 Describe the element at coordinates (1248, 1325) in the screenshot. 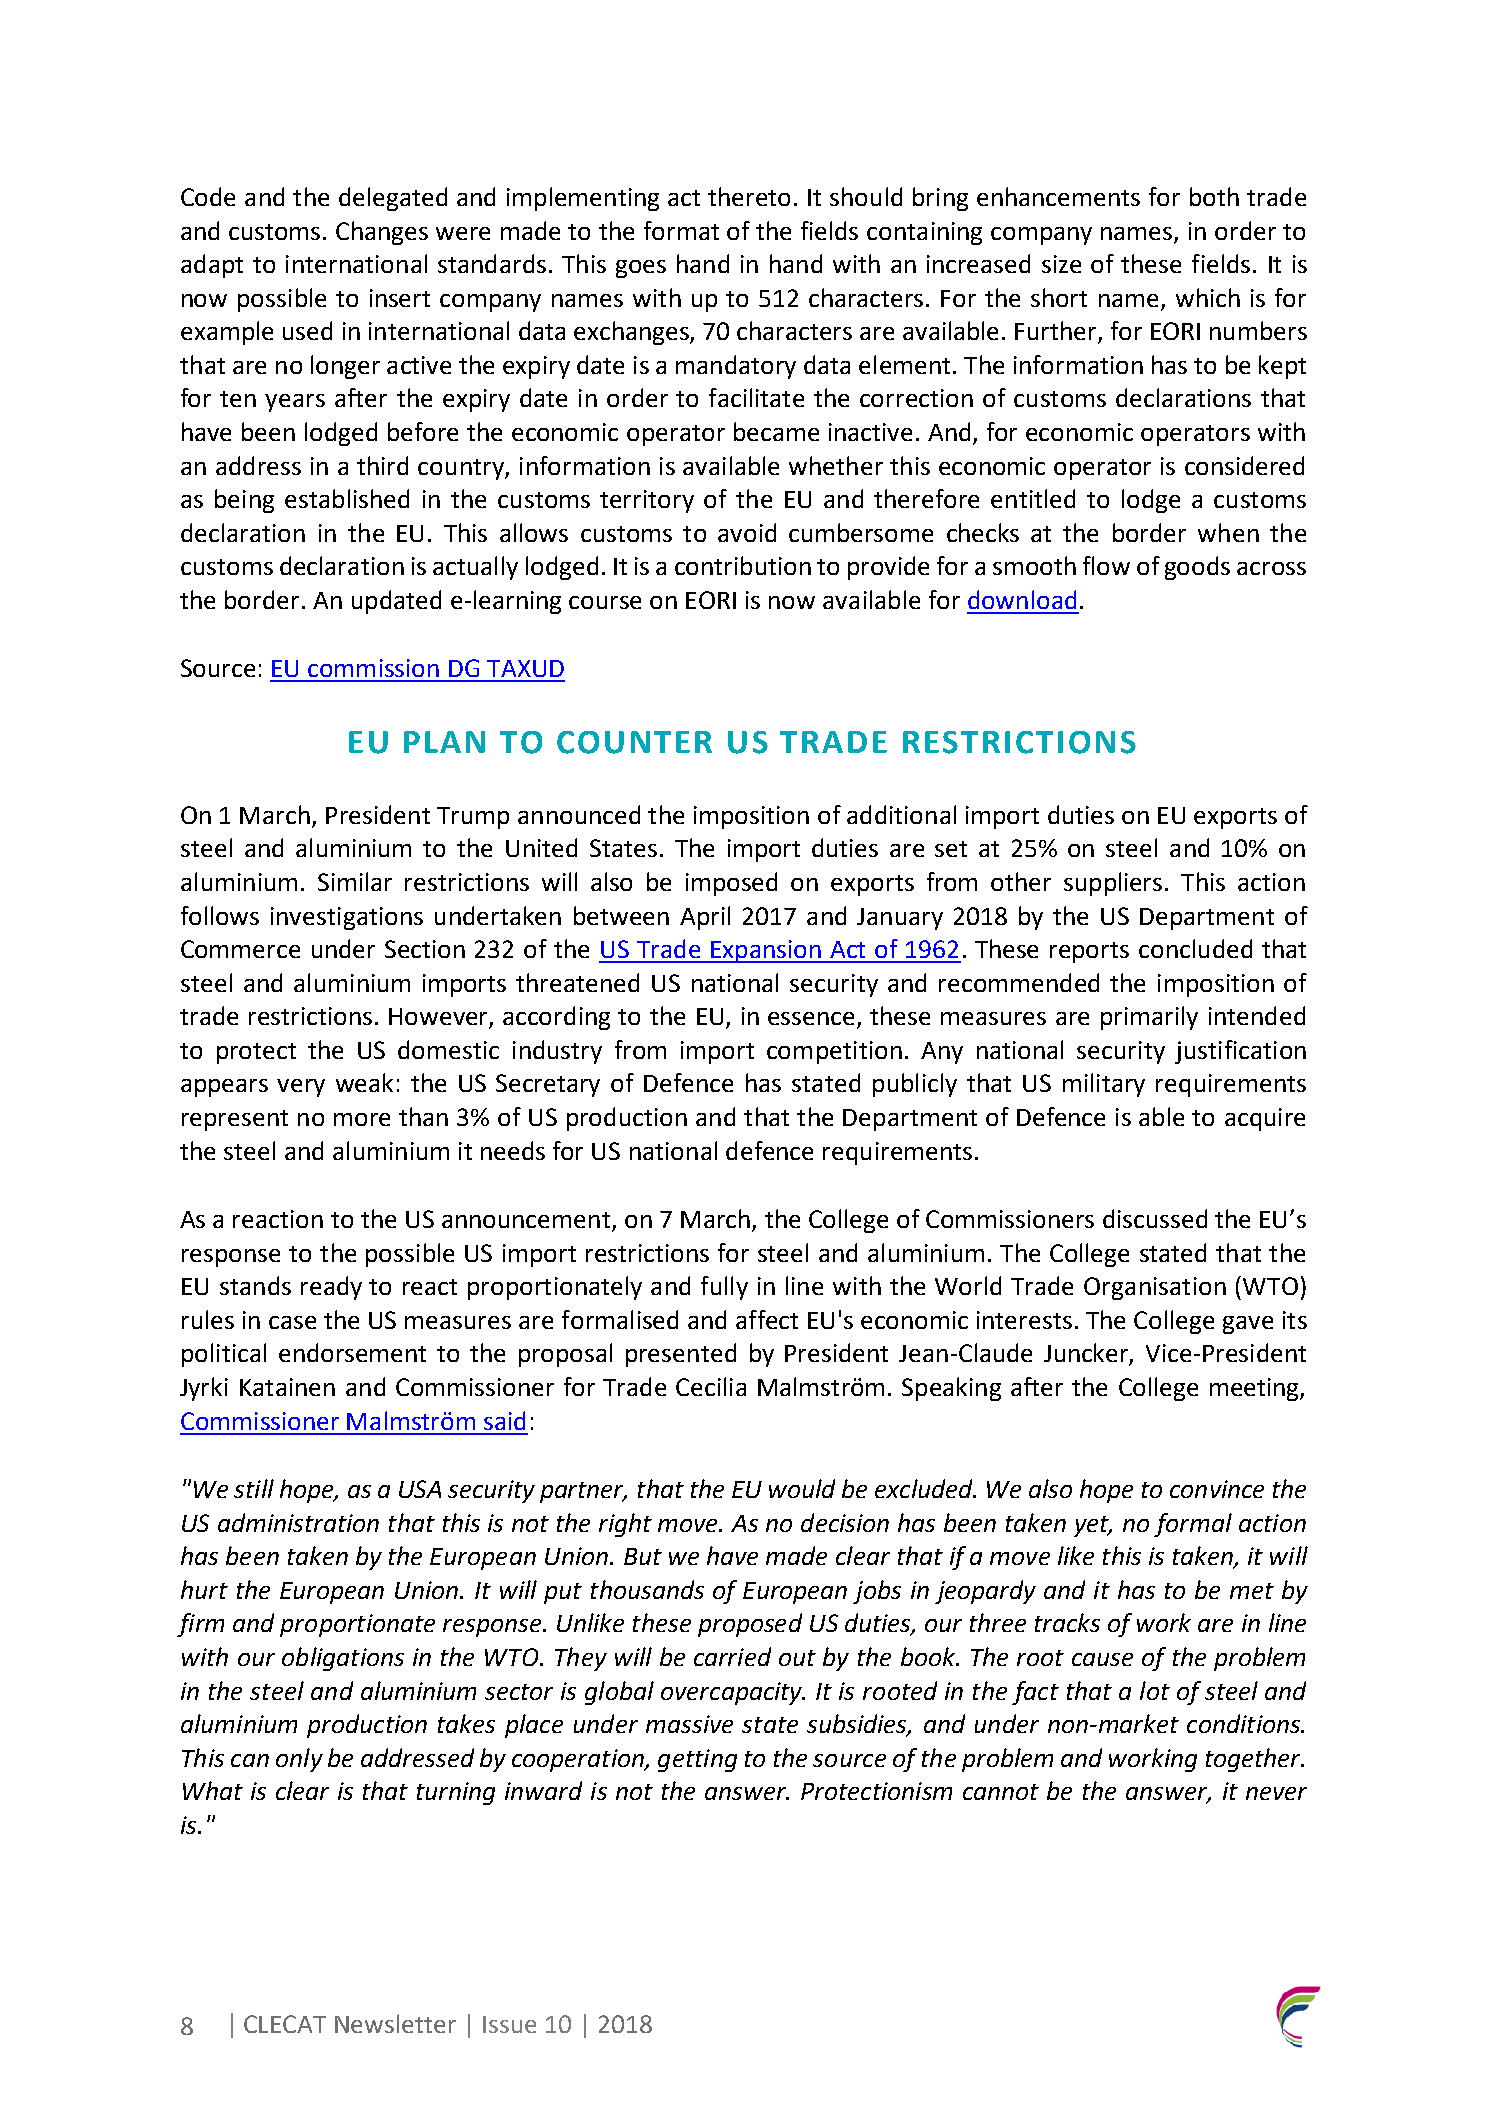

I see `gave` at that location.
